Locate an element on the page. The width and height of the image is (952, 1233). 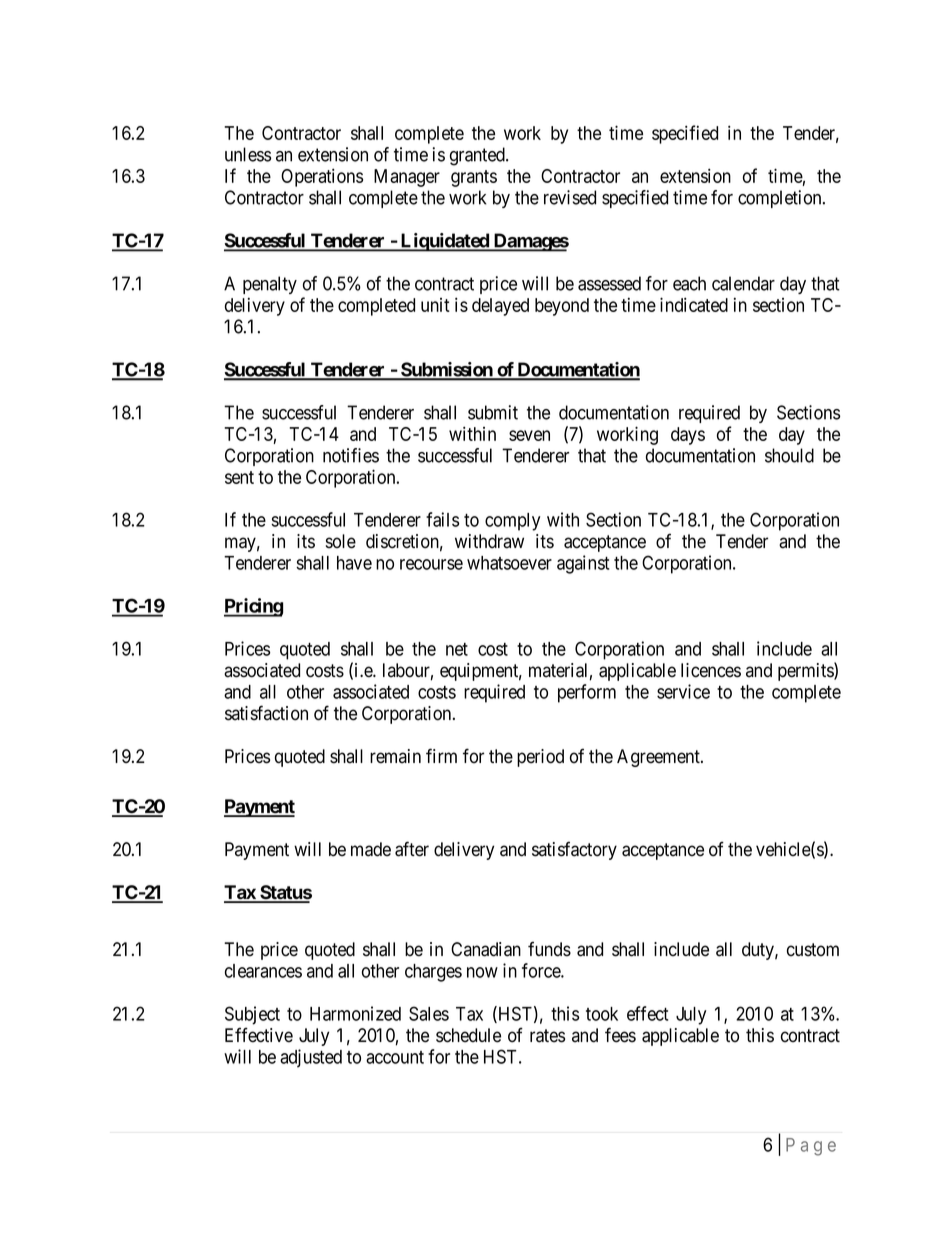
Agreement is located at coordinates (659, 758).
